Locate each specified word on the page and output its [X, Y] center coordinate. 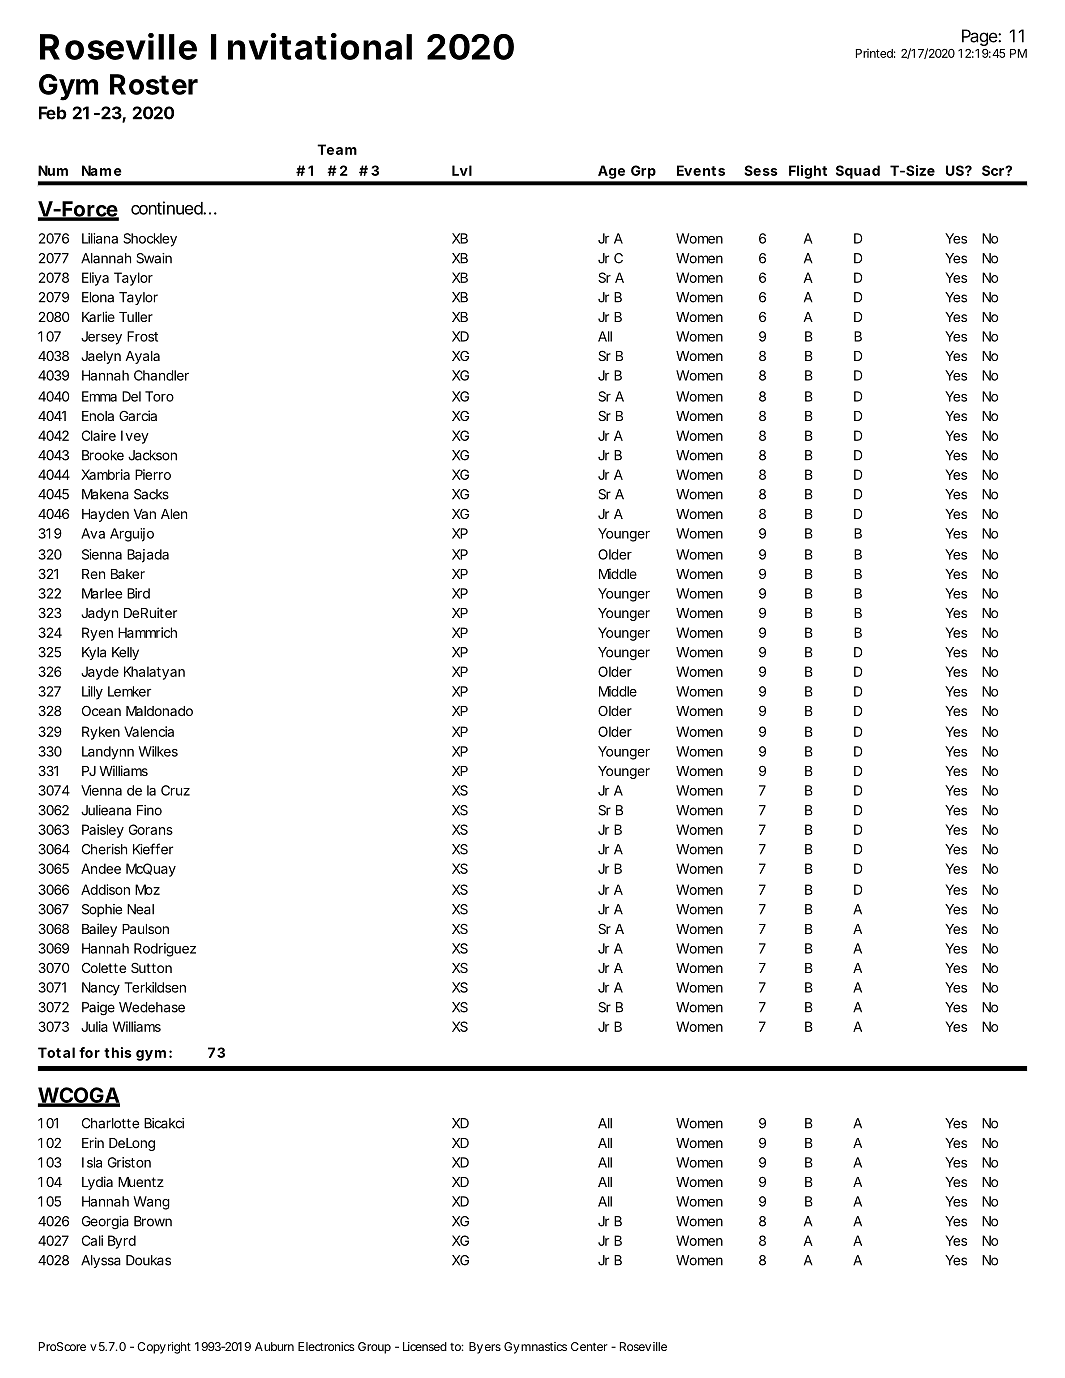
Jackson [152, 455]
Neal [140, 909]
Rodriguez [165, 950]
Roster [154, 84]
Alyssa [101, 1261]
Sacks [151, 494]
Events [701, 170]
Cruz [175, 790]
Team [337, 149]
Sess [761, 170]
